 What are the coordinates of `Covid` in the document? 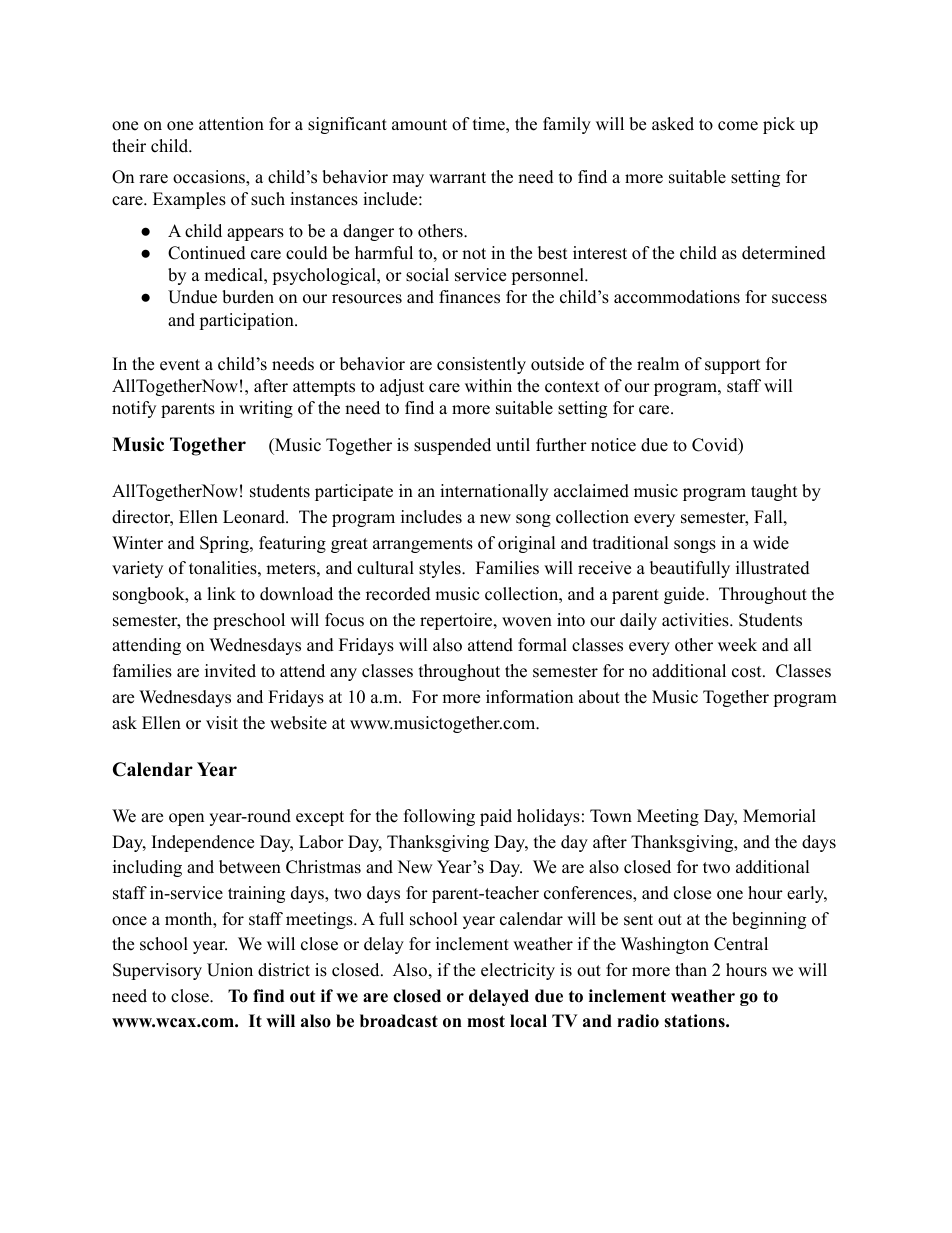 It's located at (716, 446).
